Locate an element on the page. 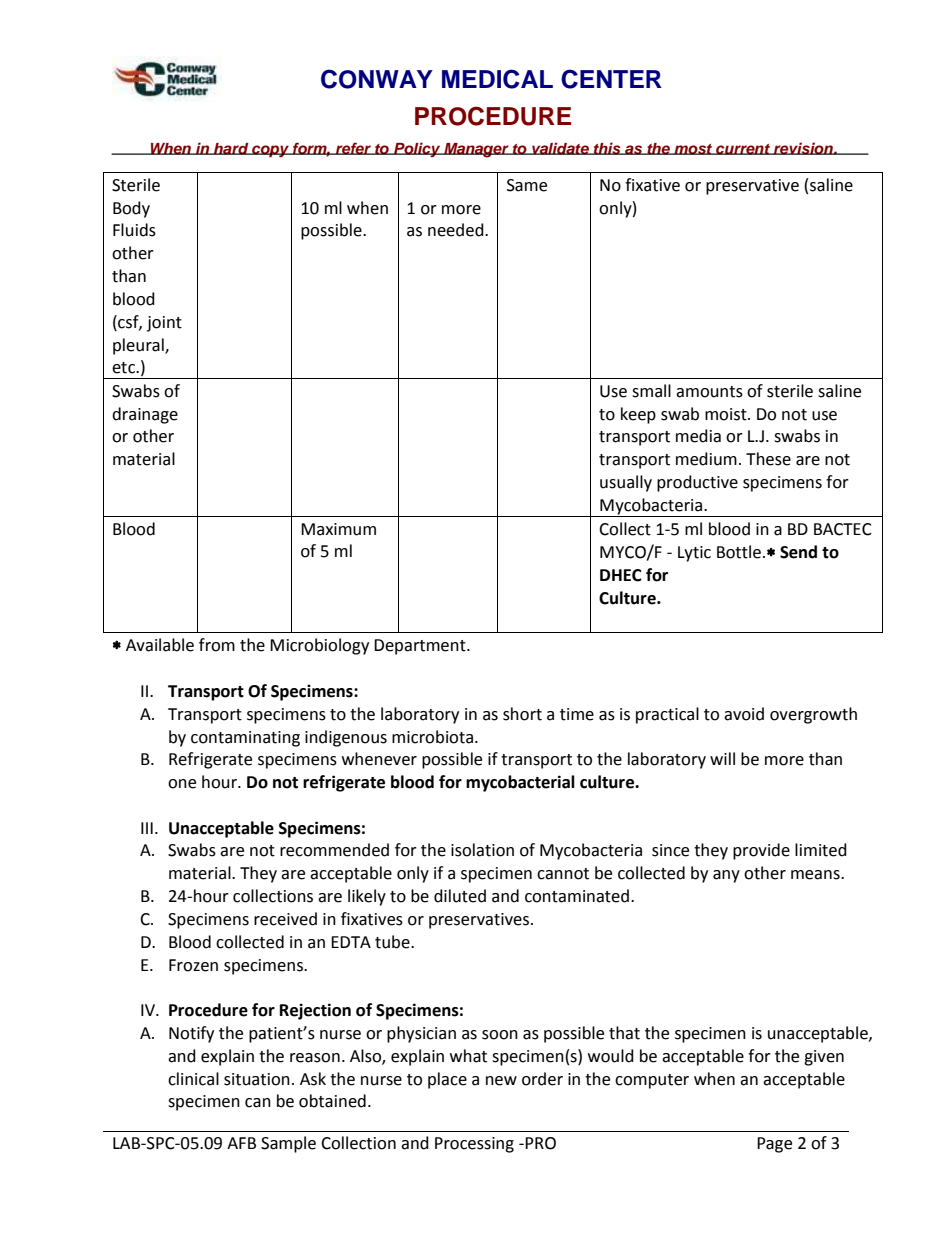  needed is located at coordinates (457, 230).
